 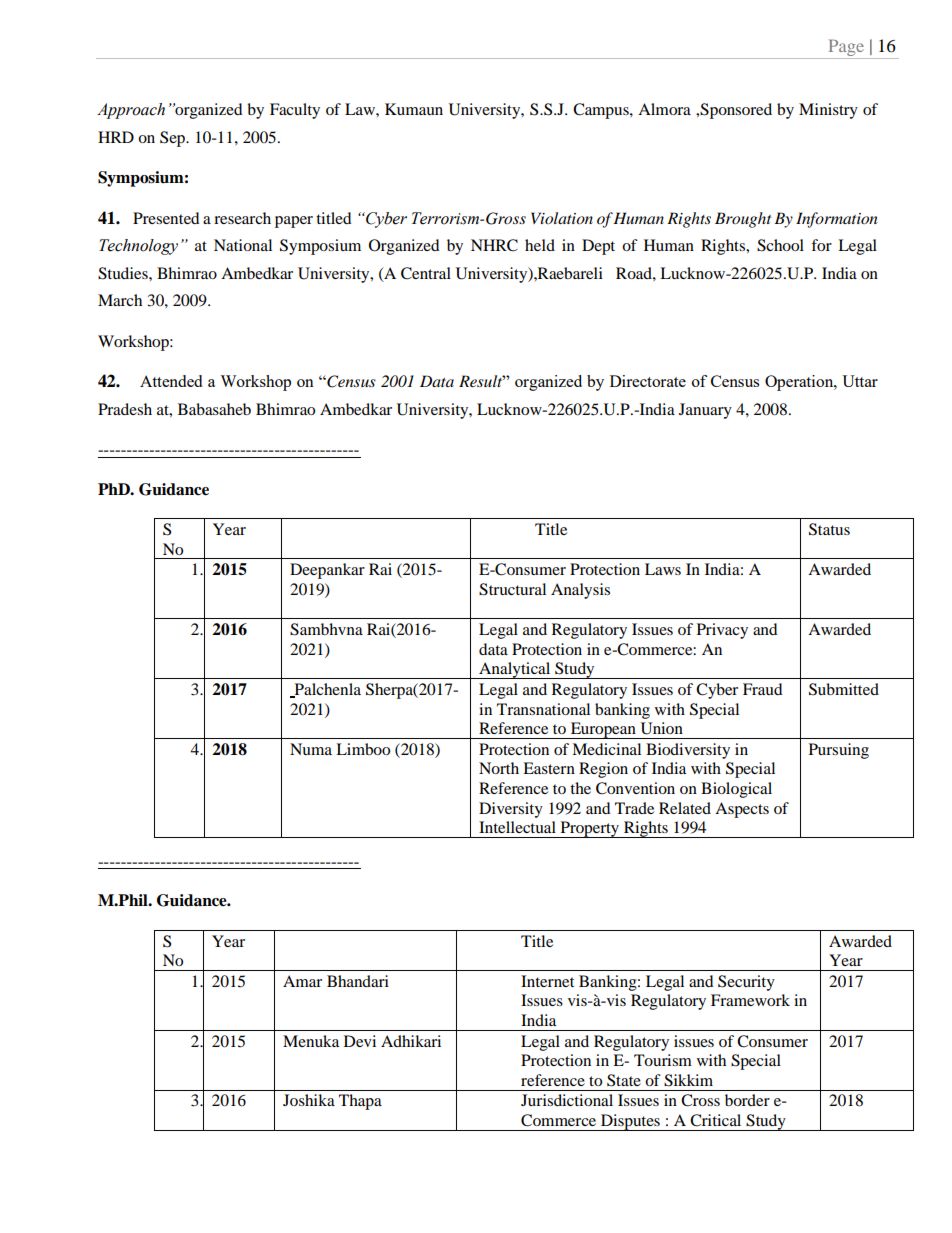 I want to click on Privacy, so click(x=722, y=631).
